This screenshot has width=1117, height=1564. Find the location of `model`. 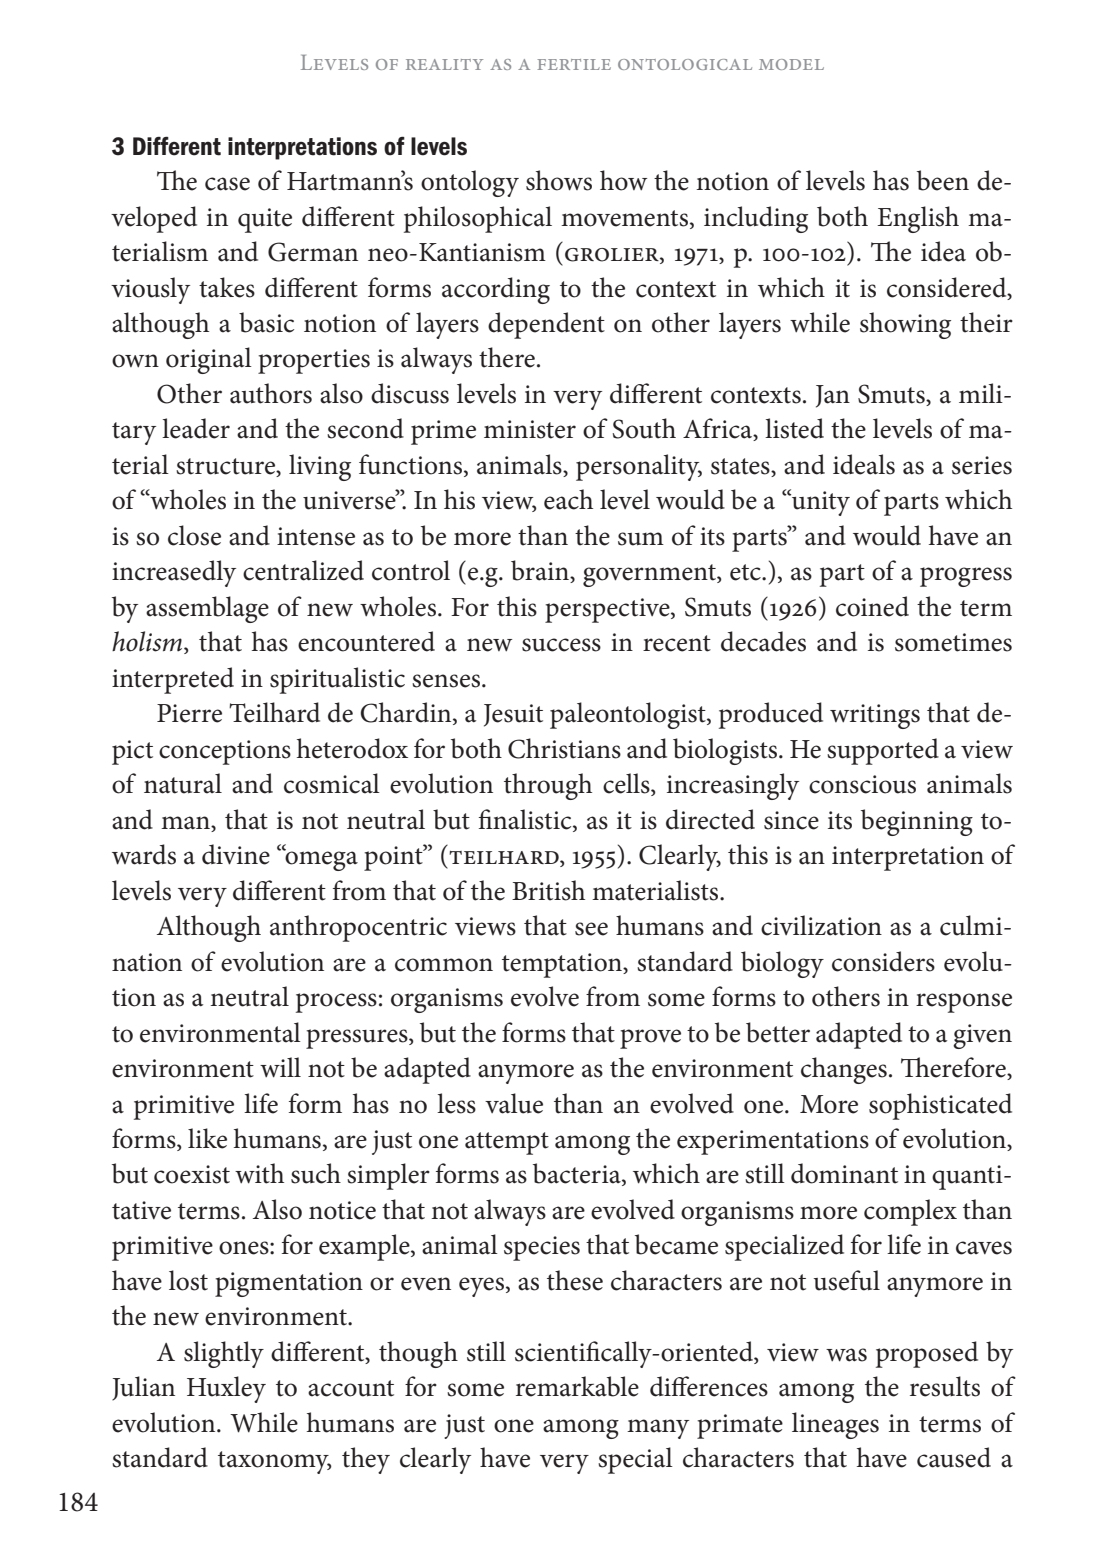

model is located at coordinates (791, 64).
